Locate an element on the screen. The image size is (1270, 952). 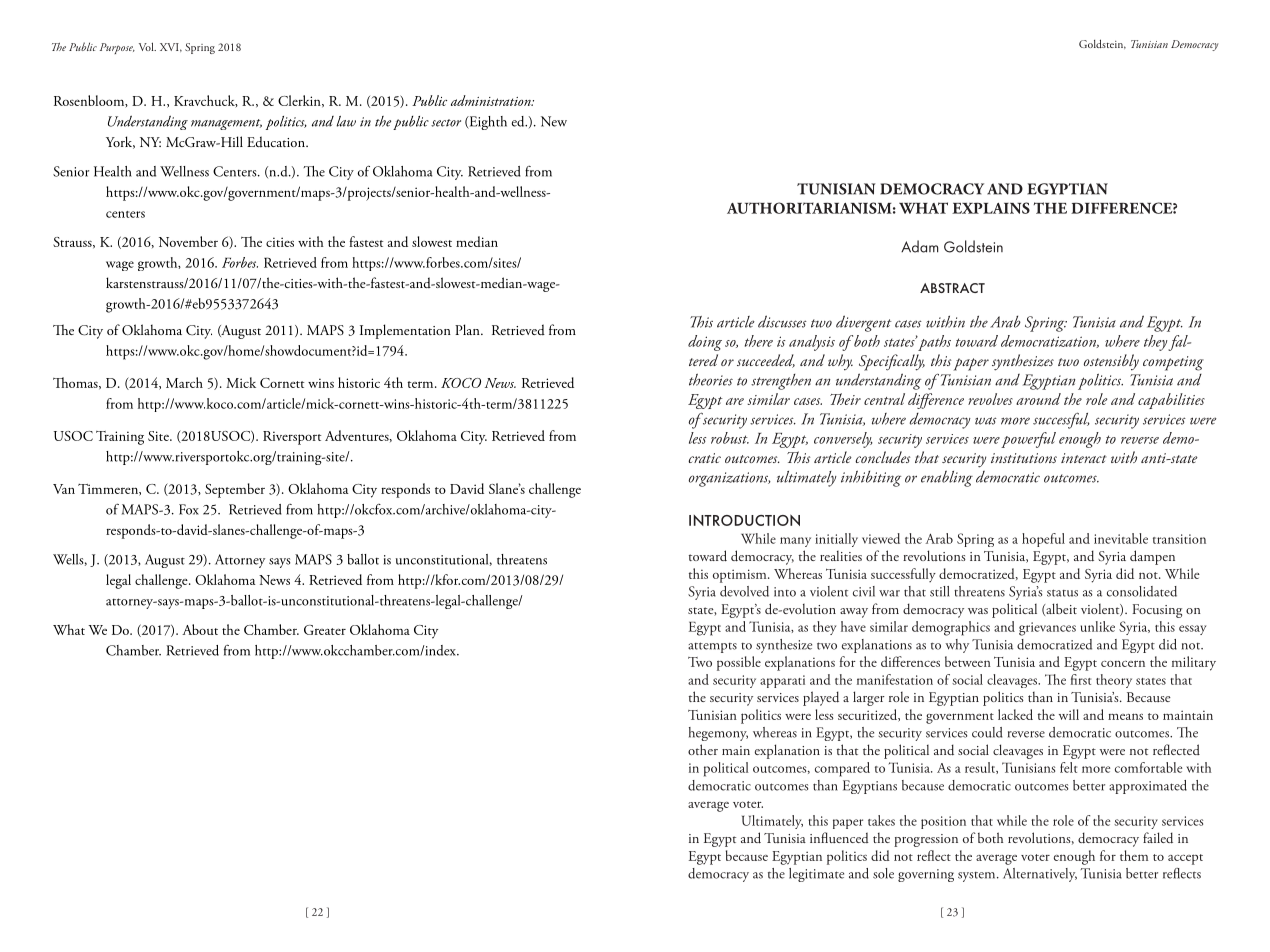
EXPLAINS is located at coordinates (991, 208).
